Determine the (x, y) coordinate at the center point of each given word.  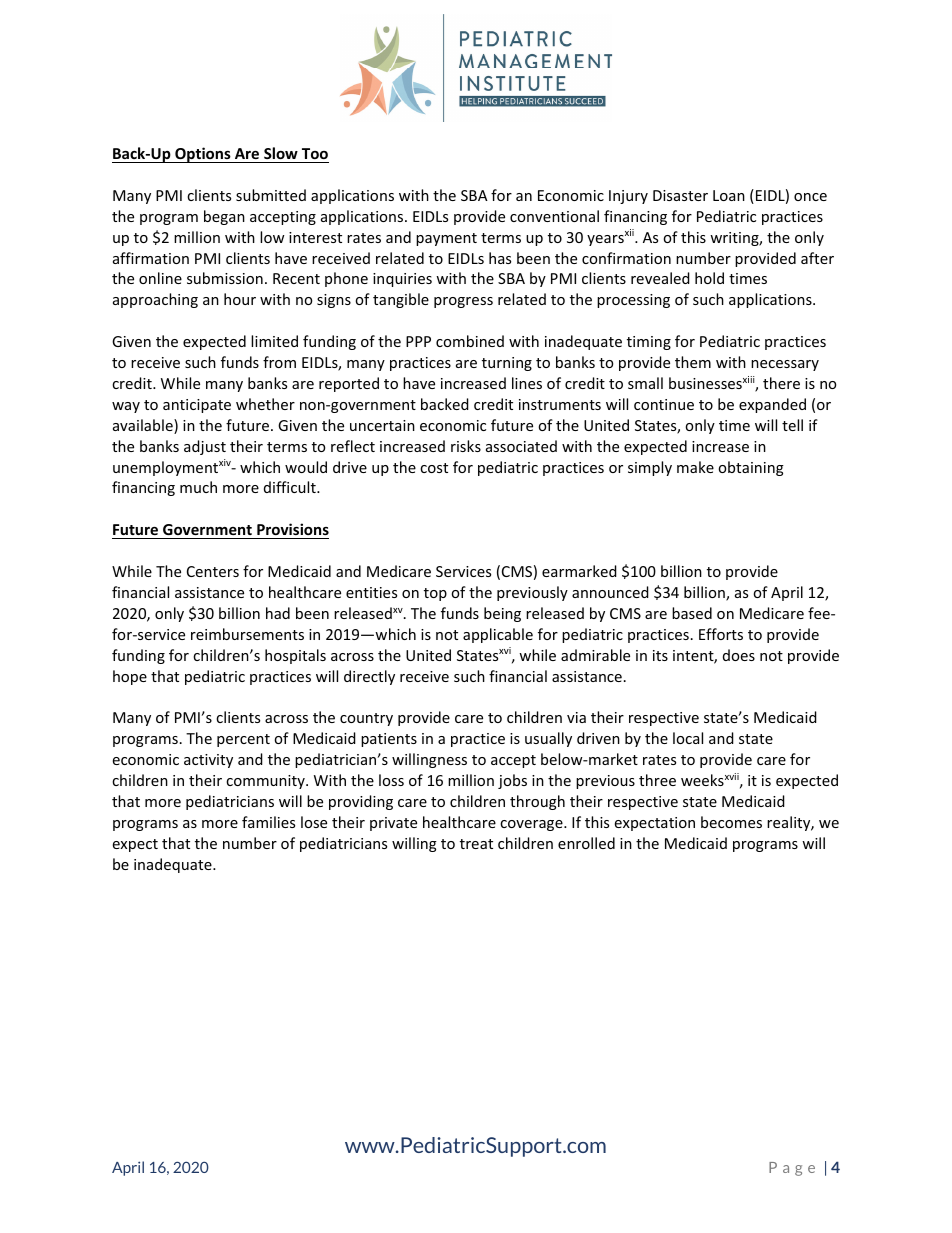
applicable (498, 635)
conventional (554, 216)
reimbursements (247, 634)
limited (274, 341)
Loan (729, 195)
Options (203, 155)
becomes (731, 822)
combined (470, 341)
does (739, 655)
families (268, 822)
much (198, 487)
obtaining (751, 468)
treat (476, 844)
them (693, 362)
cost (434, 468)
